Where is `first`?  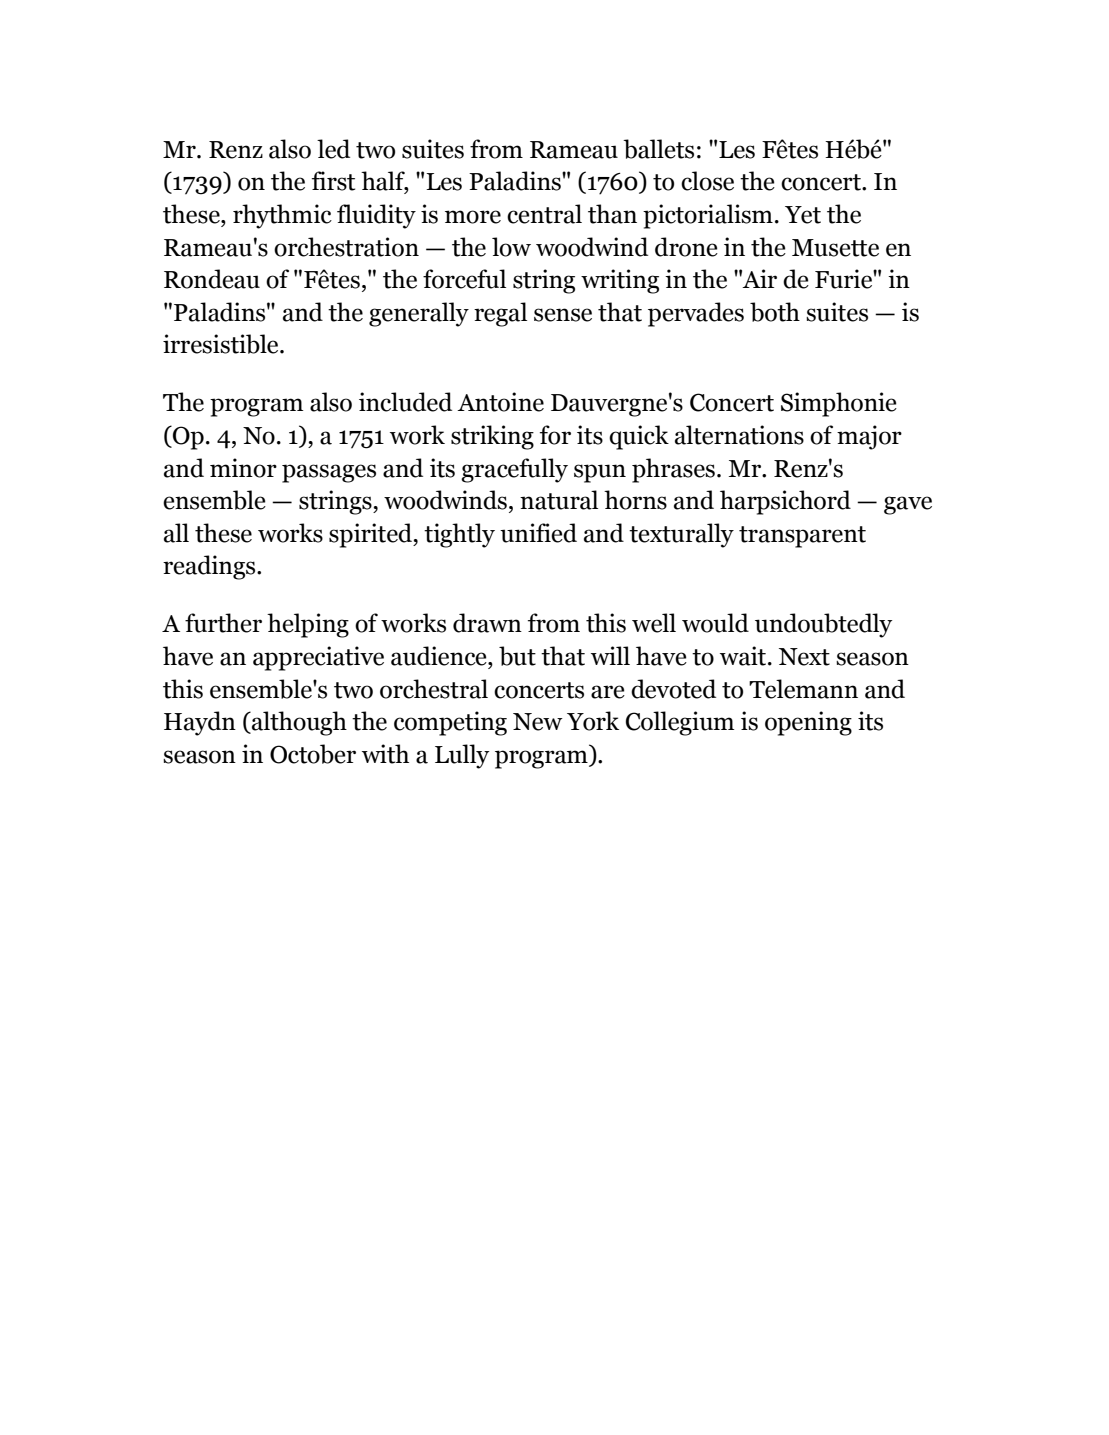 first is located at coordinates (333, 181).
